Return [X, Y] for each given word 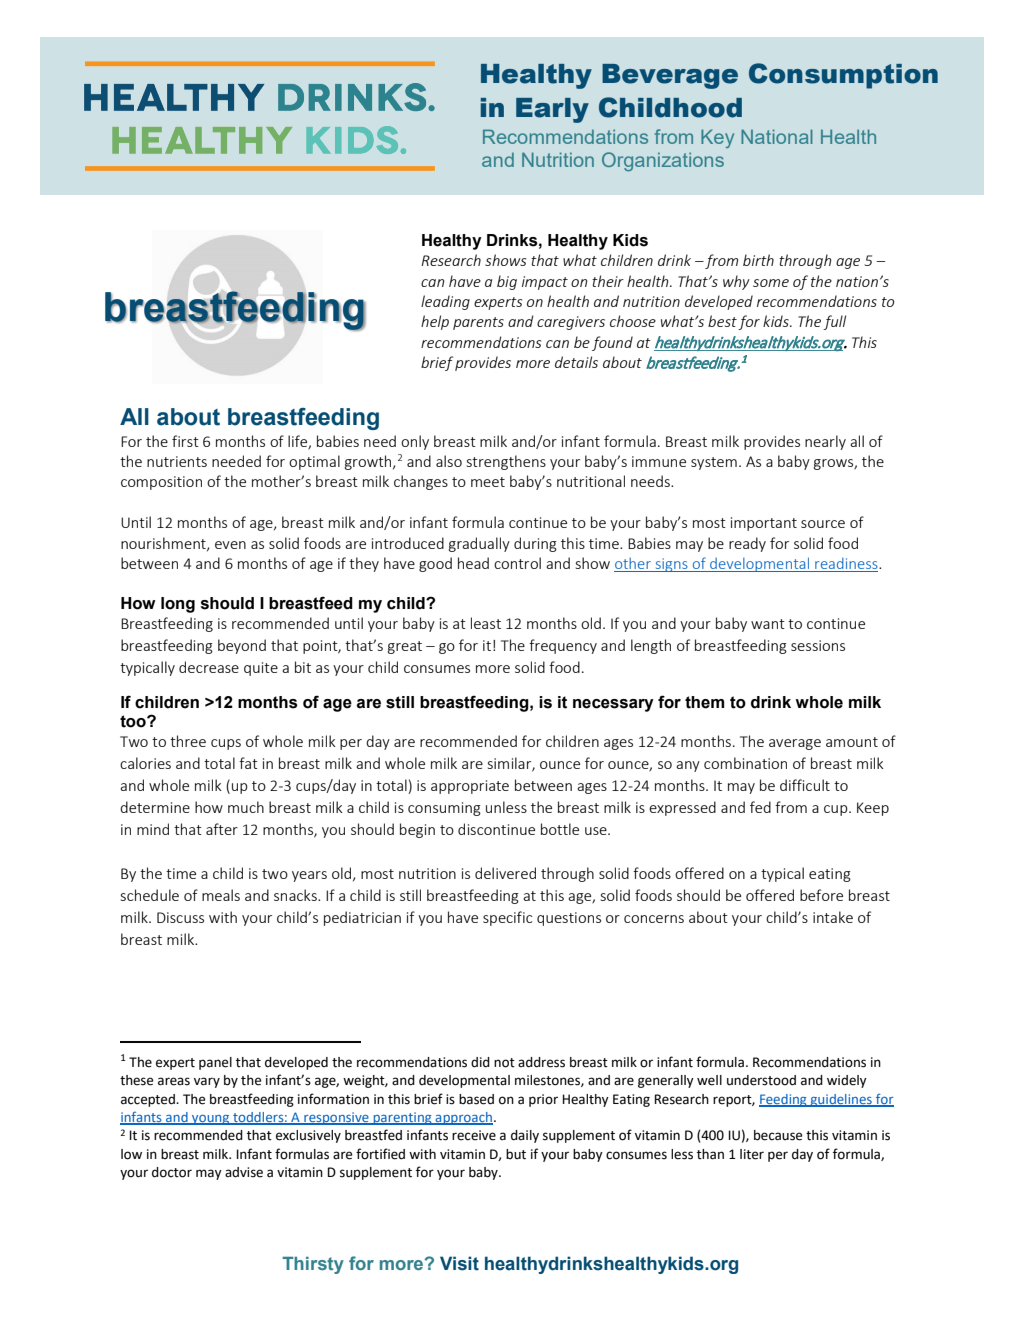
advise [244, 1172]
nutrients [177, 461]
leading [445, 302]
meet [488, 482]
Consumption [843, 76]
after [222, 829]
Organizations [663, 161]
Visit [459, 1263]
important [764, 524]
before [821, 895]
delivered [505, 873]
